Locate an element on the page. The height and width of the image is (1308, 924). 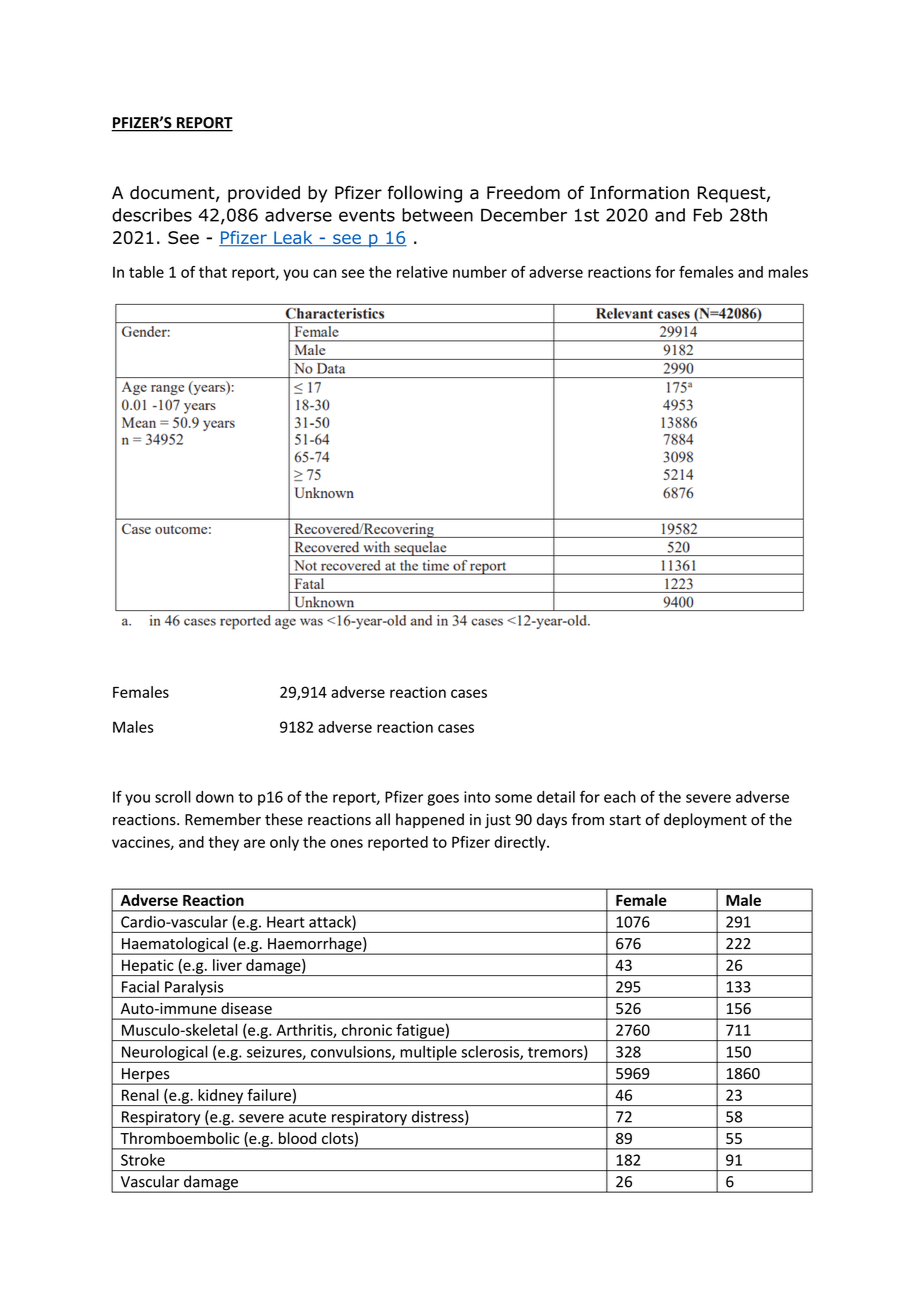
happened is located at coordinates (430, 820).
